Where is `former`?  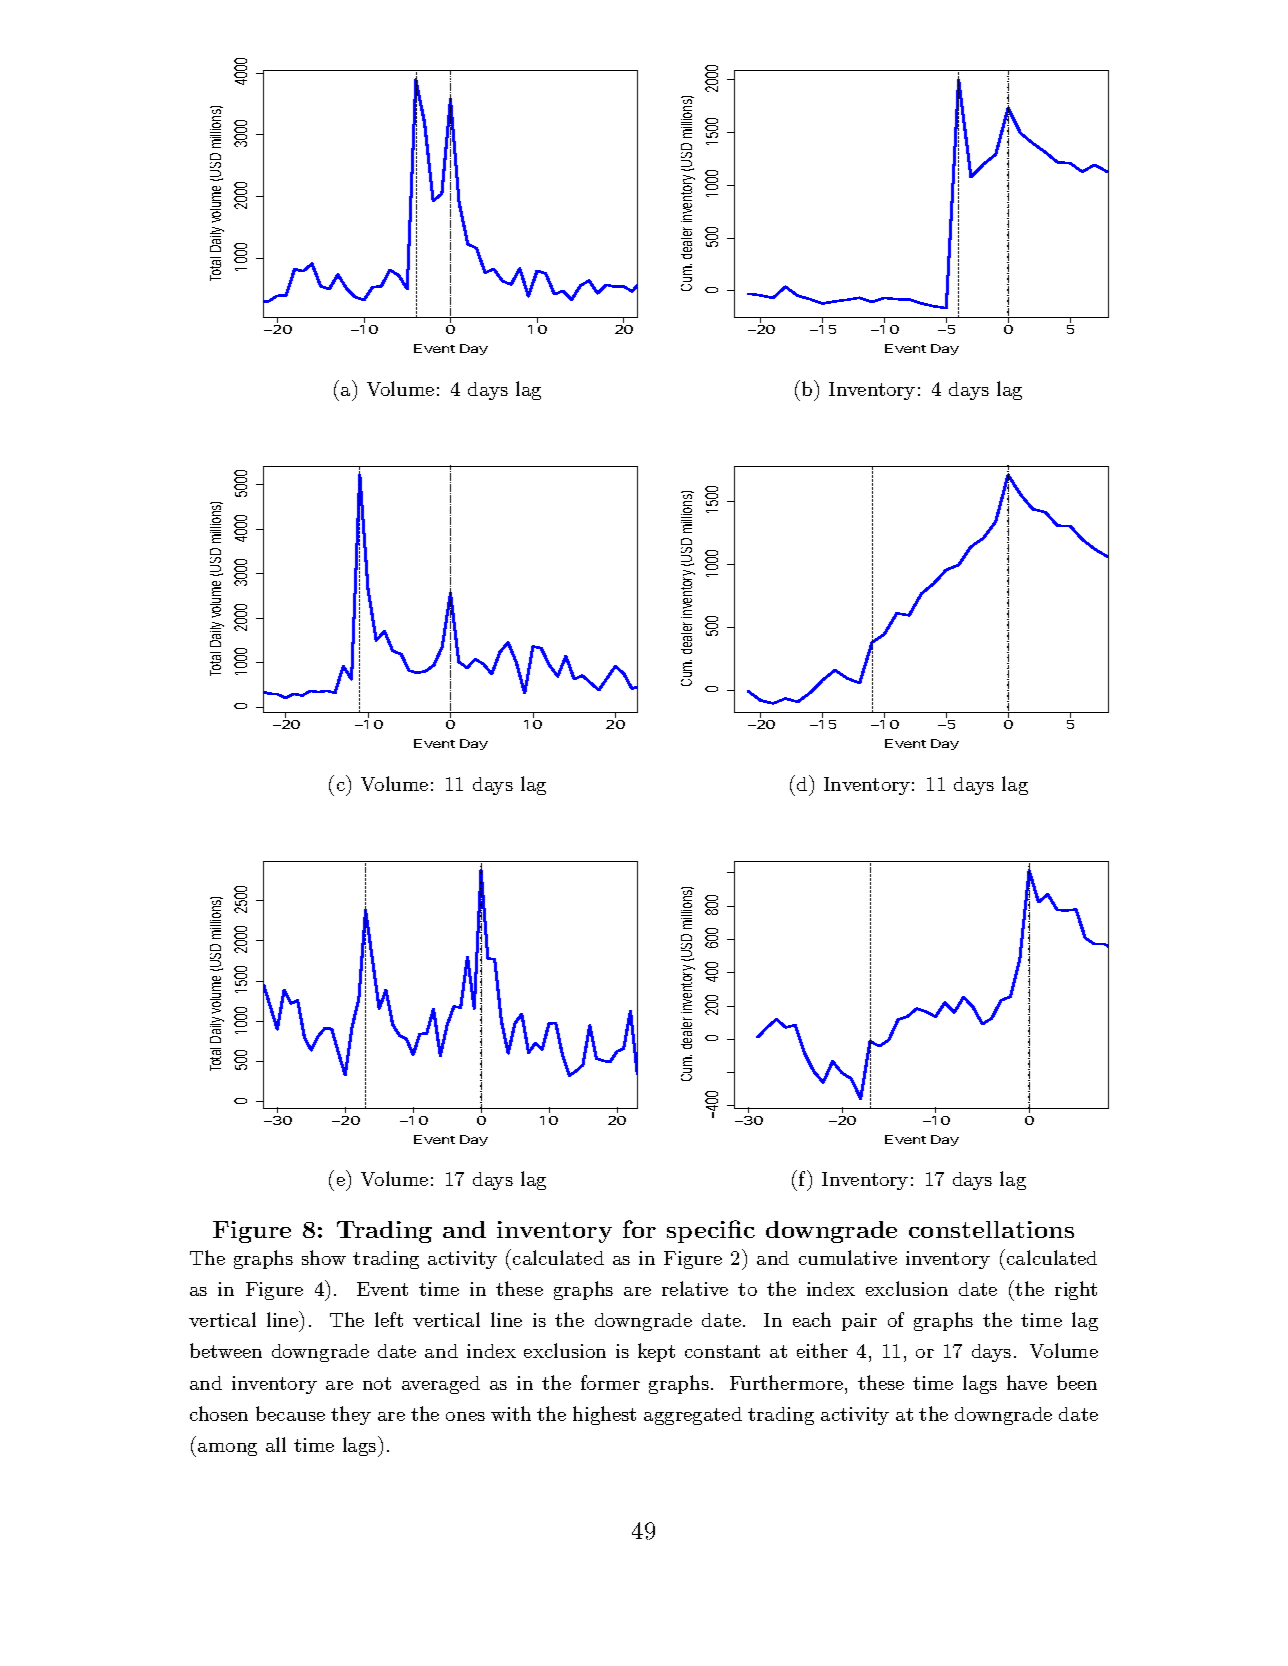
former is located at coordinates (610, 1382).
